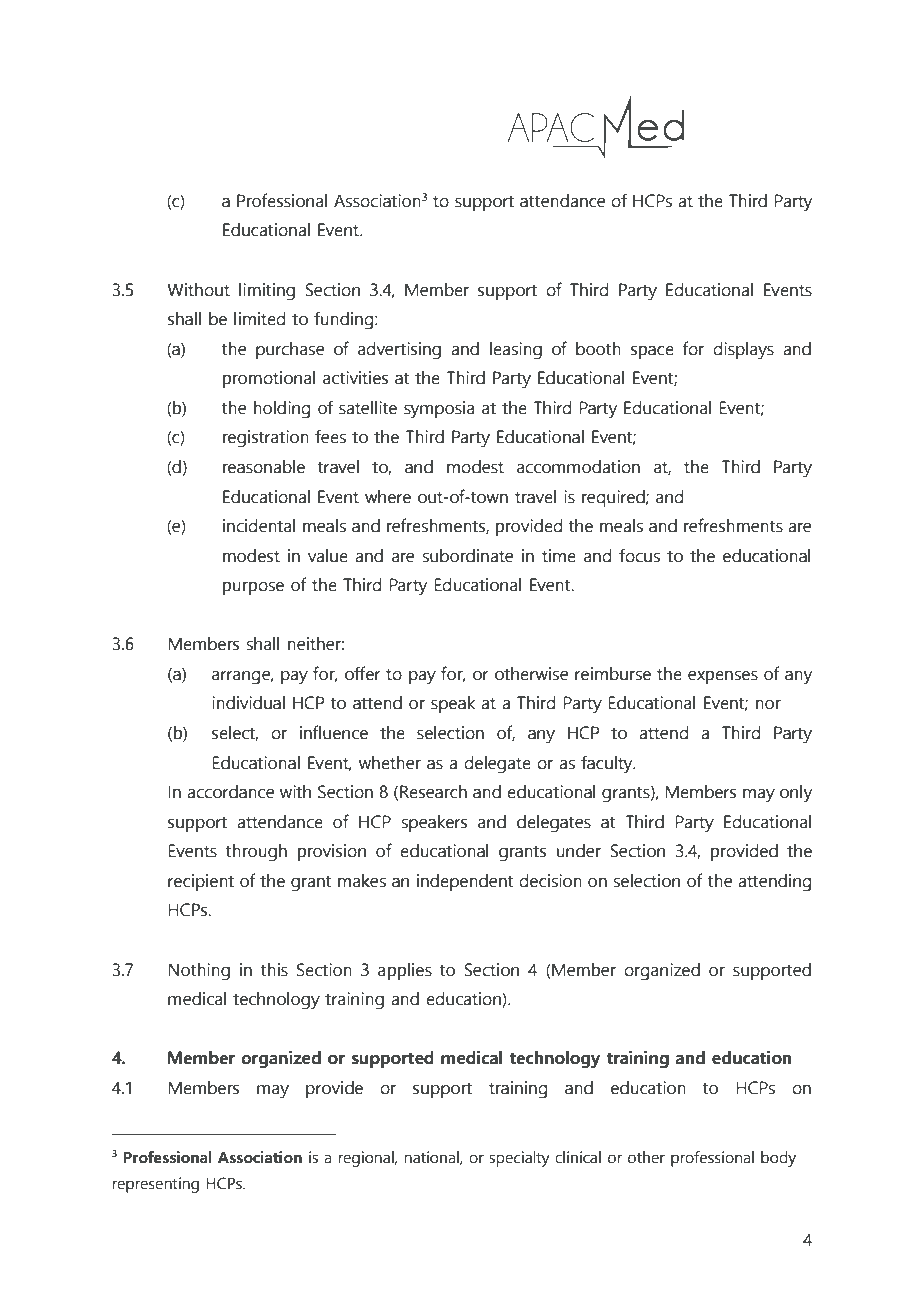 This page has width=924, height=1308. What do you see at coordinates (259, 526) in the page?
I see `incidental` at bounding box center [259, 526].
